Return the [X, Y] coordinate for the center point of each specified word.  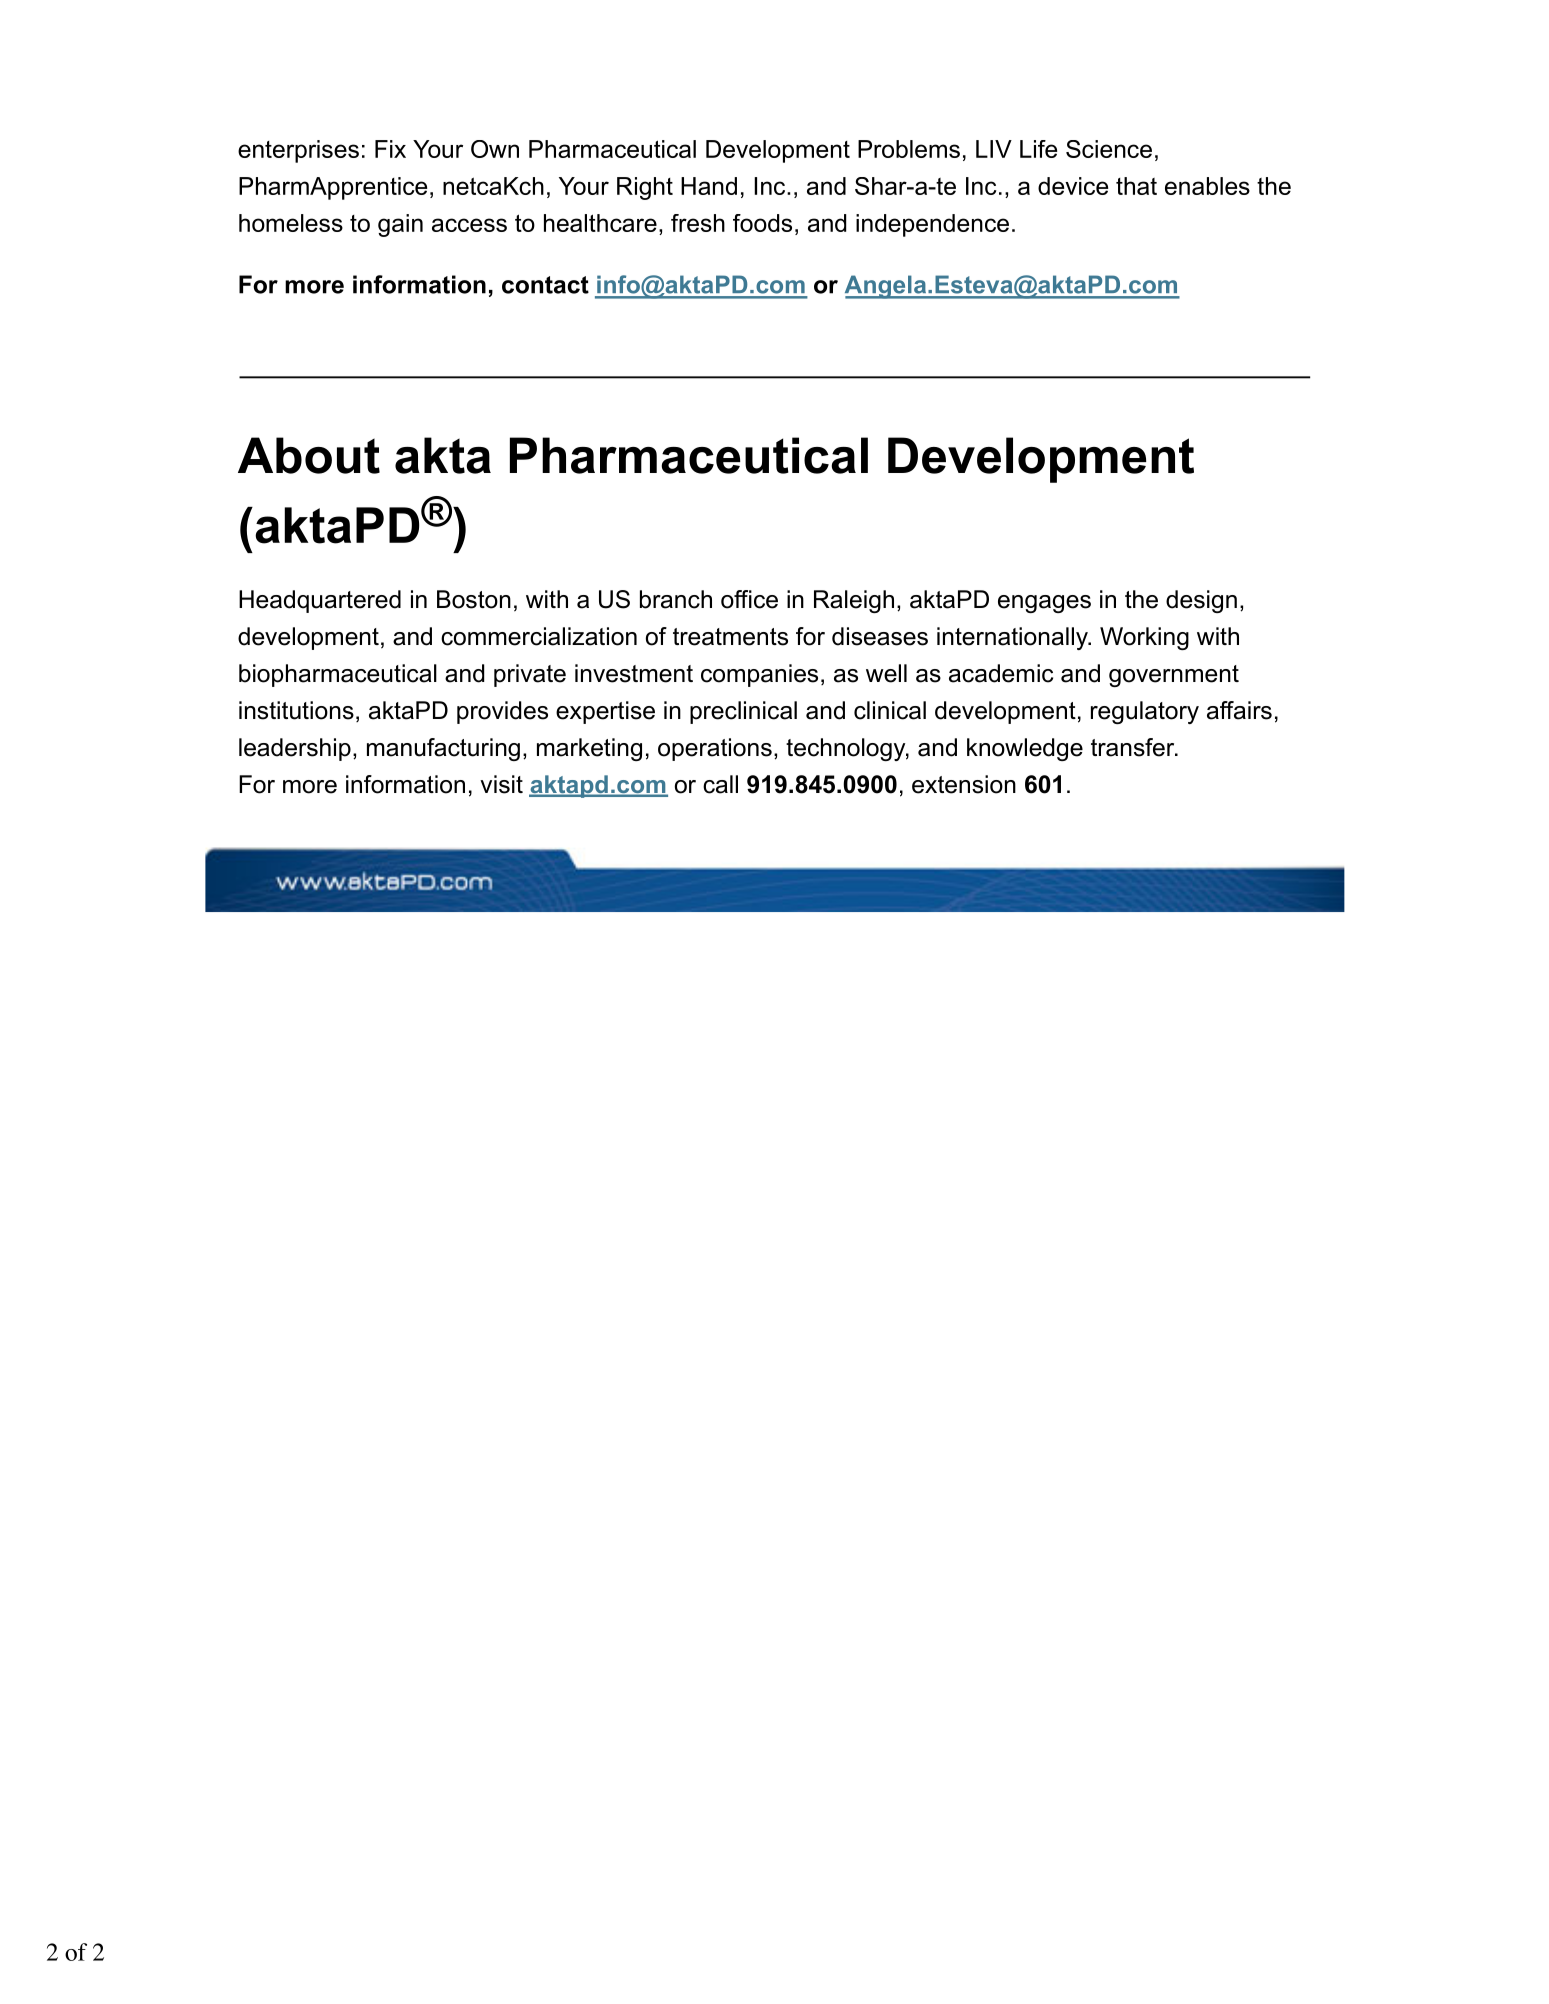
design [1201, 601]
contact [545, 285]
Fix [390, 149]
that [1136, 186]
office [749, 599]
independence [932, 225]
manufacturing [443, 749]
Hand [709, 186]
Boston [474, 599]
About [309, 455]
